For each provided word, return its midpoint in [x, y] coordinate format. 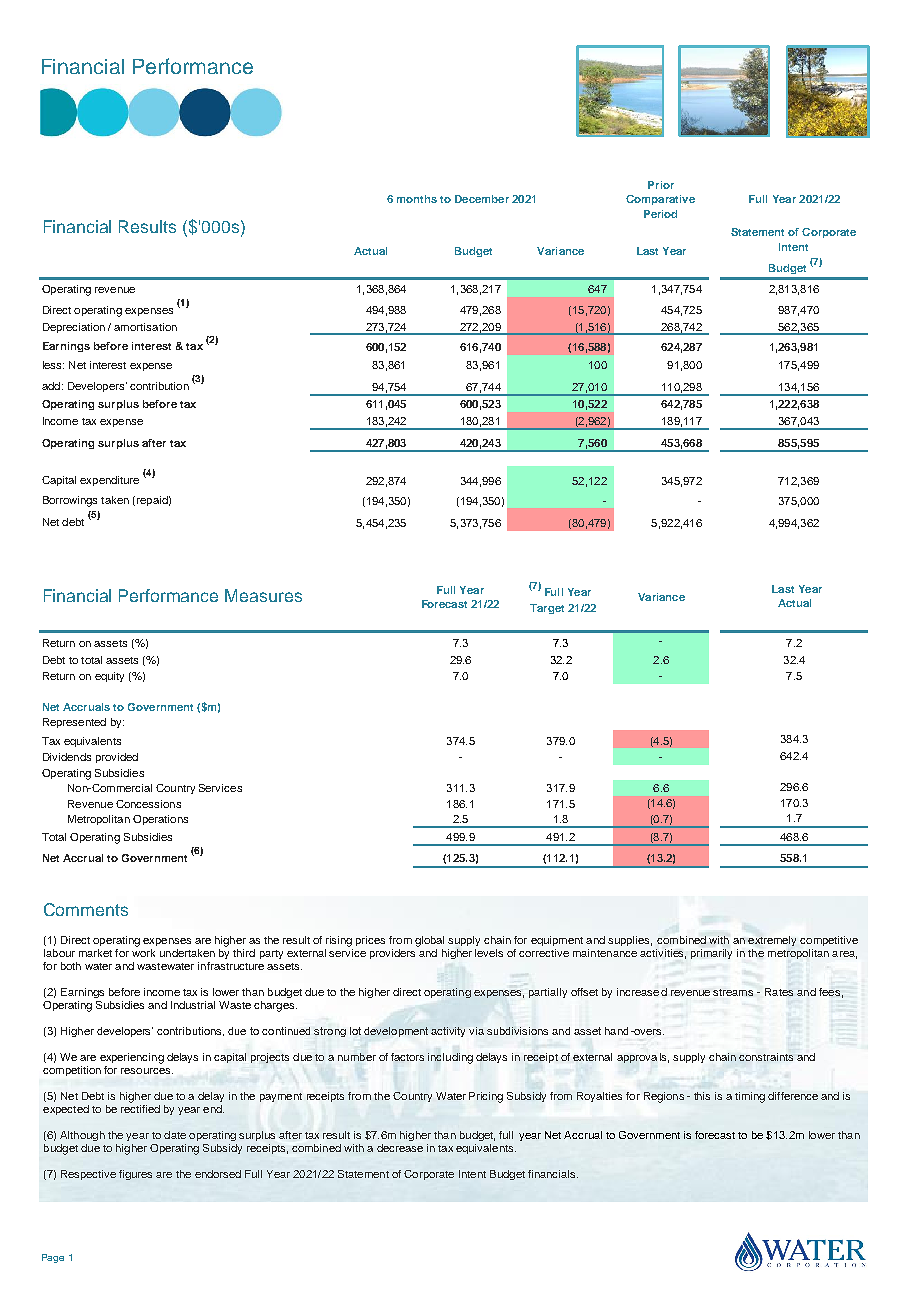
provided [117, 758]
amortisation [145, 327]
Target [547, 609]
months [417, 199]
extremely [772, 941]
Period [660, 214]
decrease [400, 1148]
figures [135, 1175]
